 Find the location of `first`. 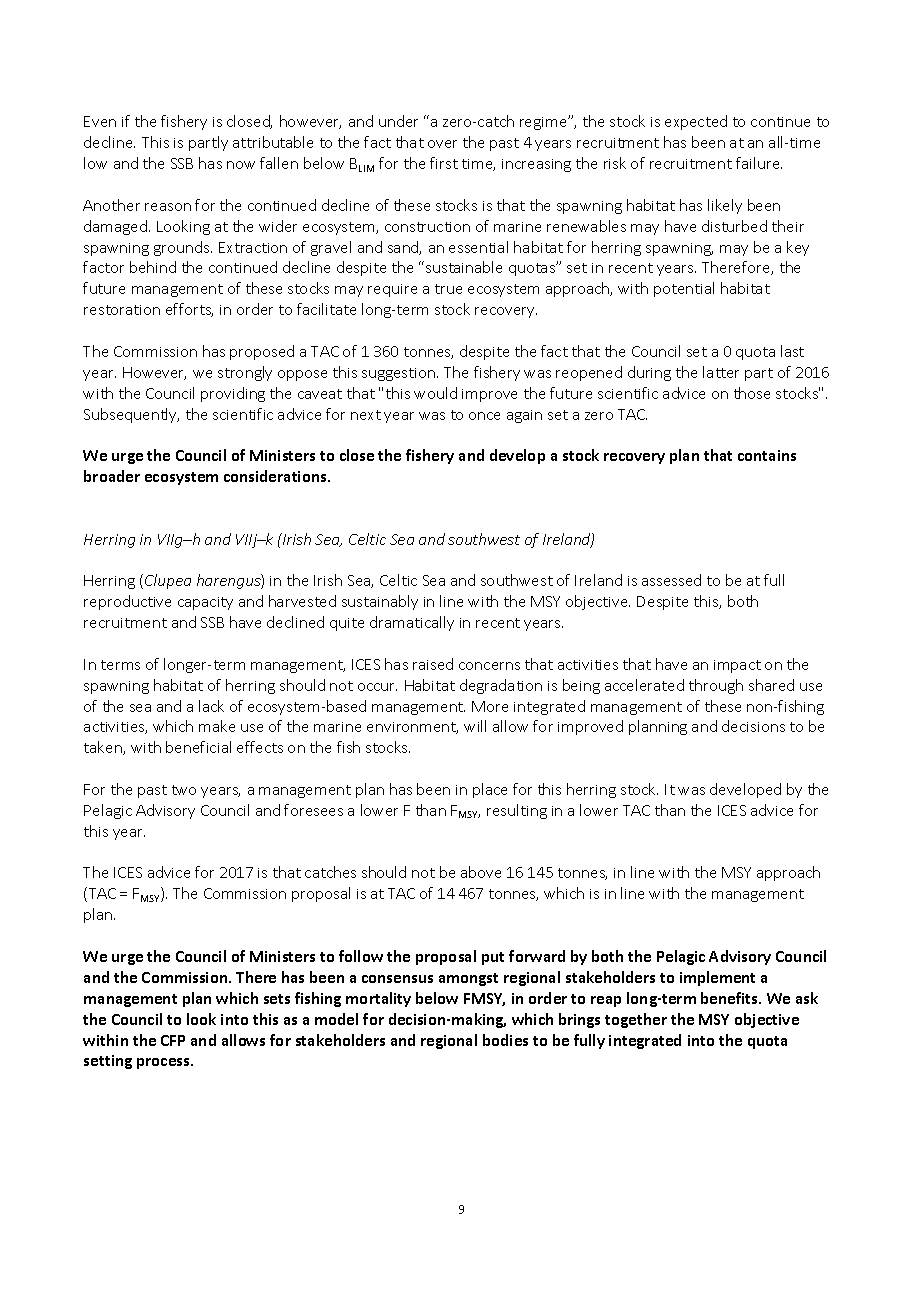

first is located at coordinates (444, 163).
